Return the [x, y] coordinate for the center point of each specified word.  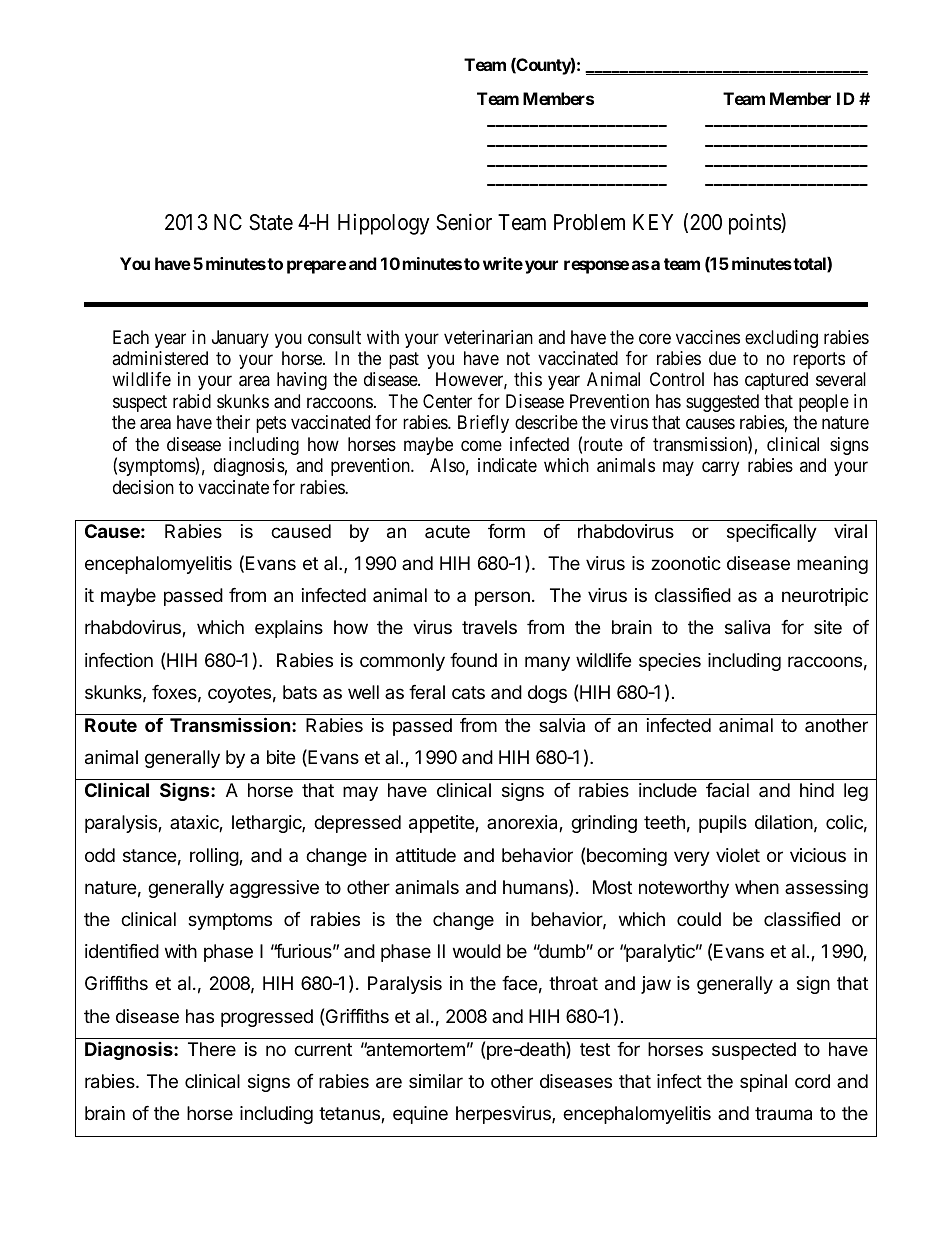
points [755, 224]
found [473, 660]
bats [300, 692]
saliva [747, 627]
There [212, 1049]
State [271, 222]
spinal [763, 1083]
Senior [464, 222]
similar [436, 1081]
